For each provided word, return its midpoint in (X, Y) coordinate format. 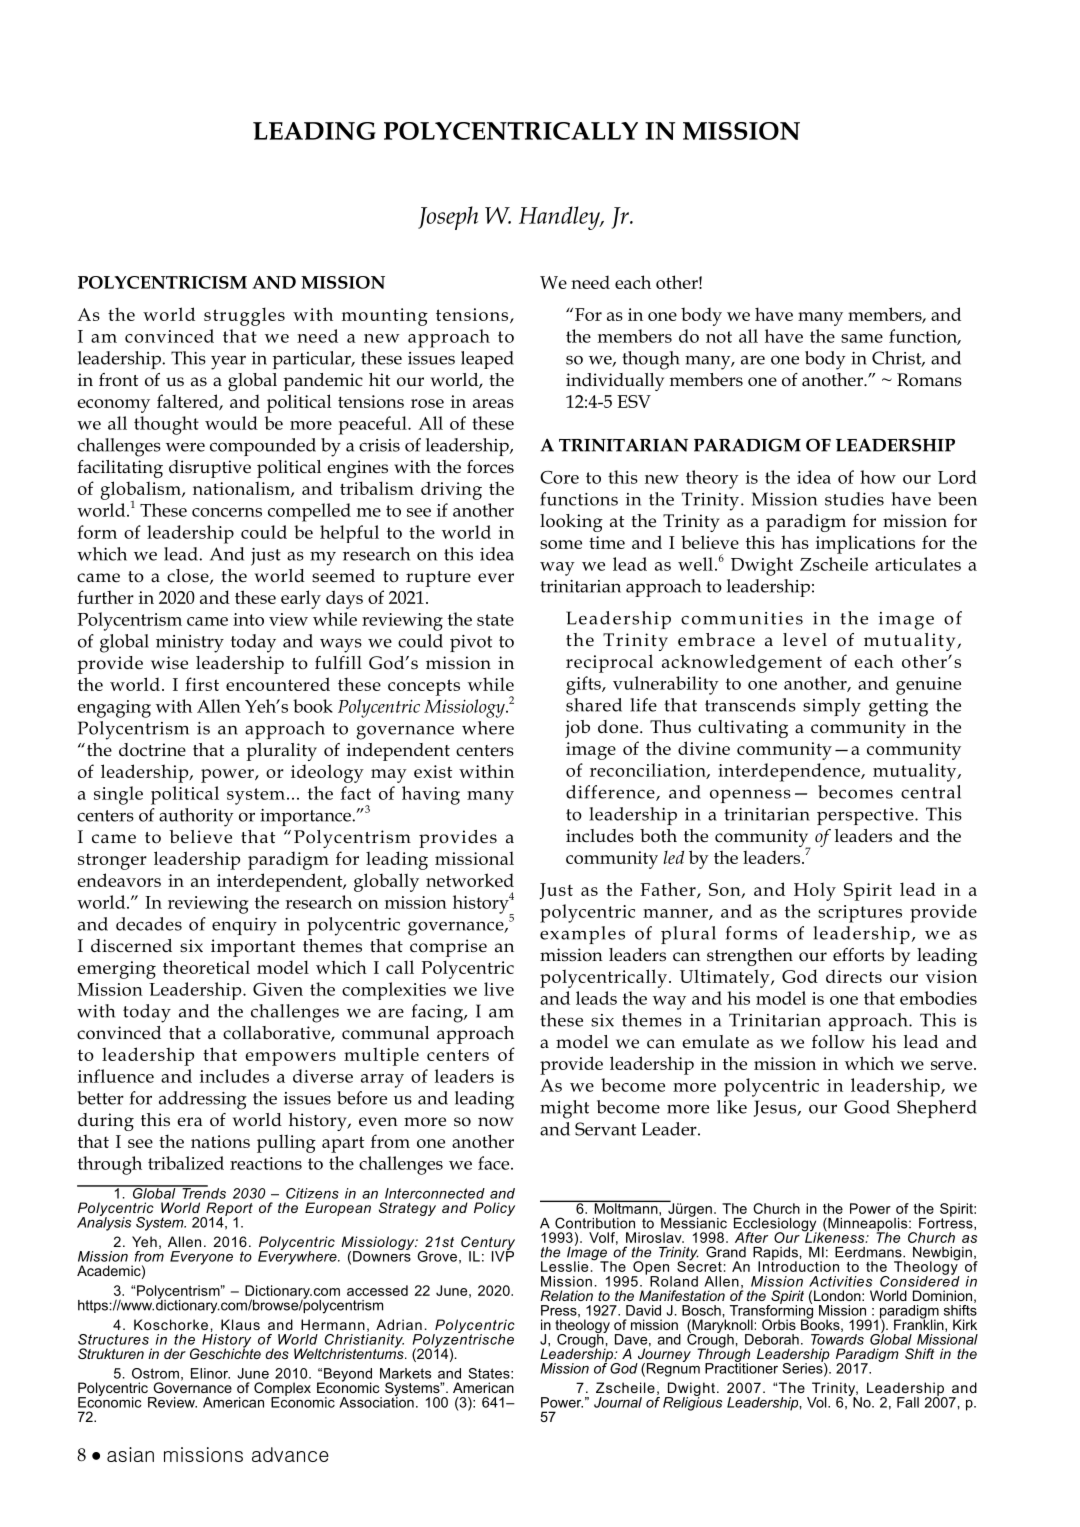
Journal (618, 1402)
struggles (244, 316)
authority (196, 817)
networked (470, 880)
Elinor (210, 1373)
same (862, 338)
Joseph (448, 218)
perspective (866, 816)
